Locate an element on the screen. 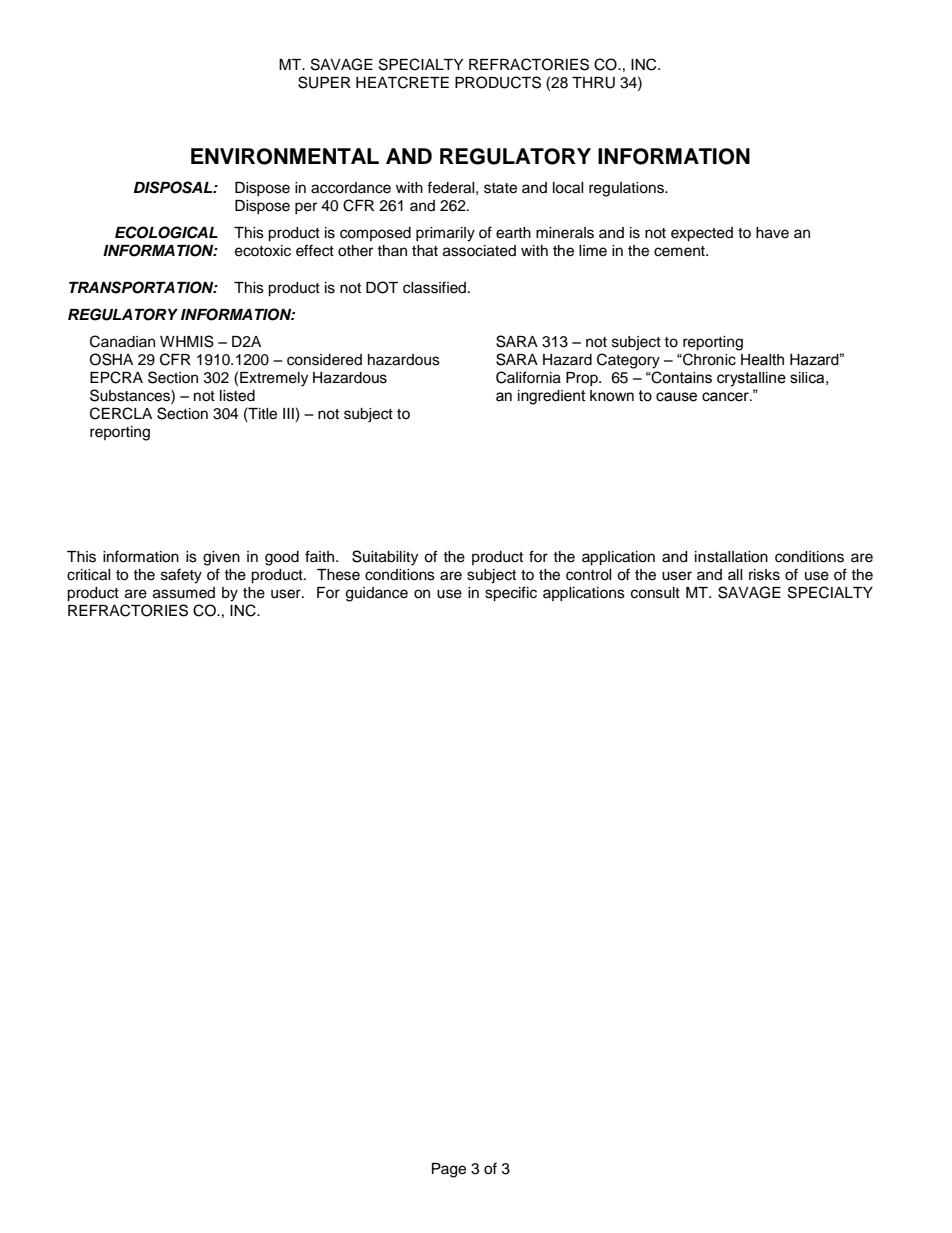 The image size is (952, 1233). assumed is located at coordinates (184, 593).
